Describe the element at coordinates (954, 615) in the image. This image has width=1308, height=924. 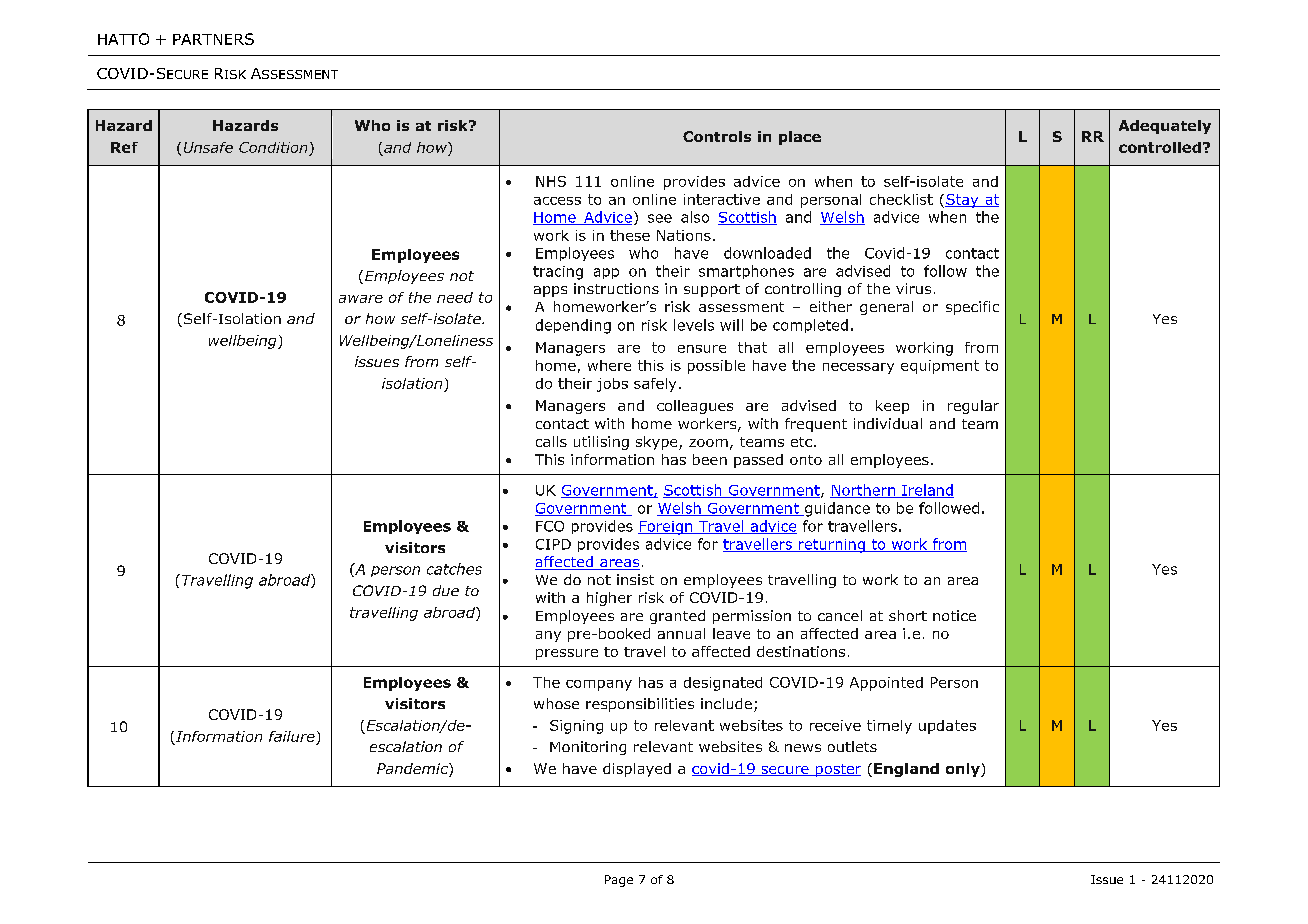
I see `notice` at that location.
